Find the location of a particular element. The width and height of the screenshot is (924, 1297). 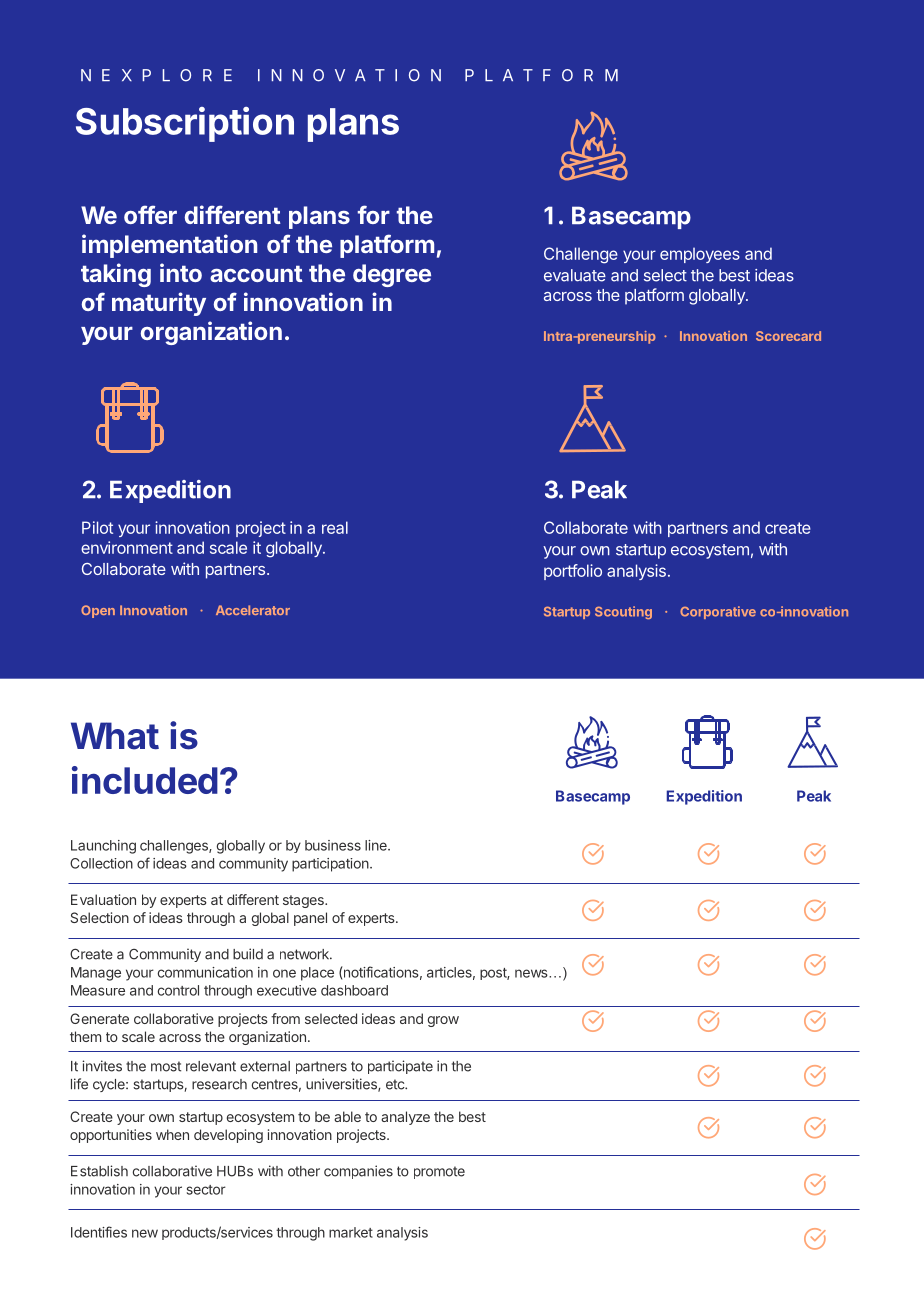

environment is located at coordinates (127, 547).
